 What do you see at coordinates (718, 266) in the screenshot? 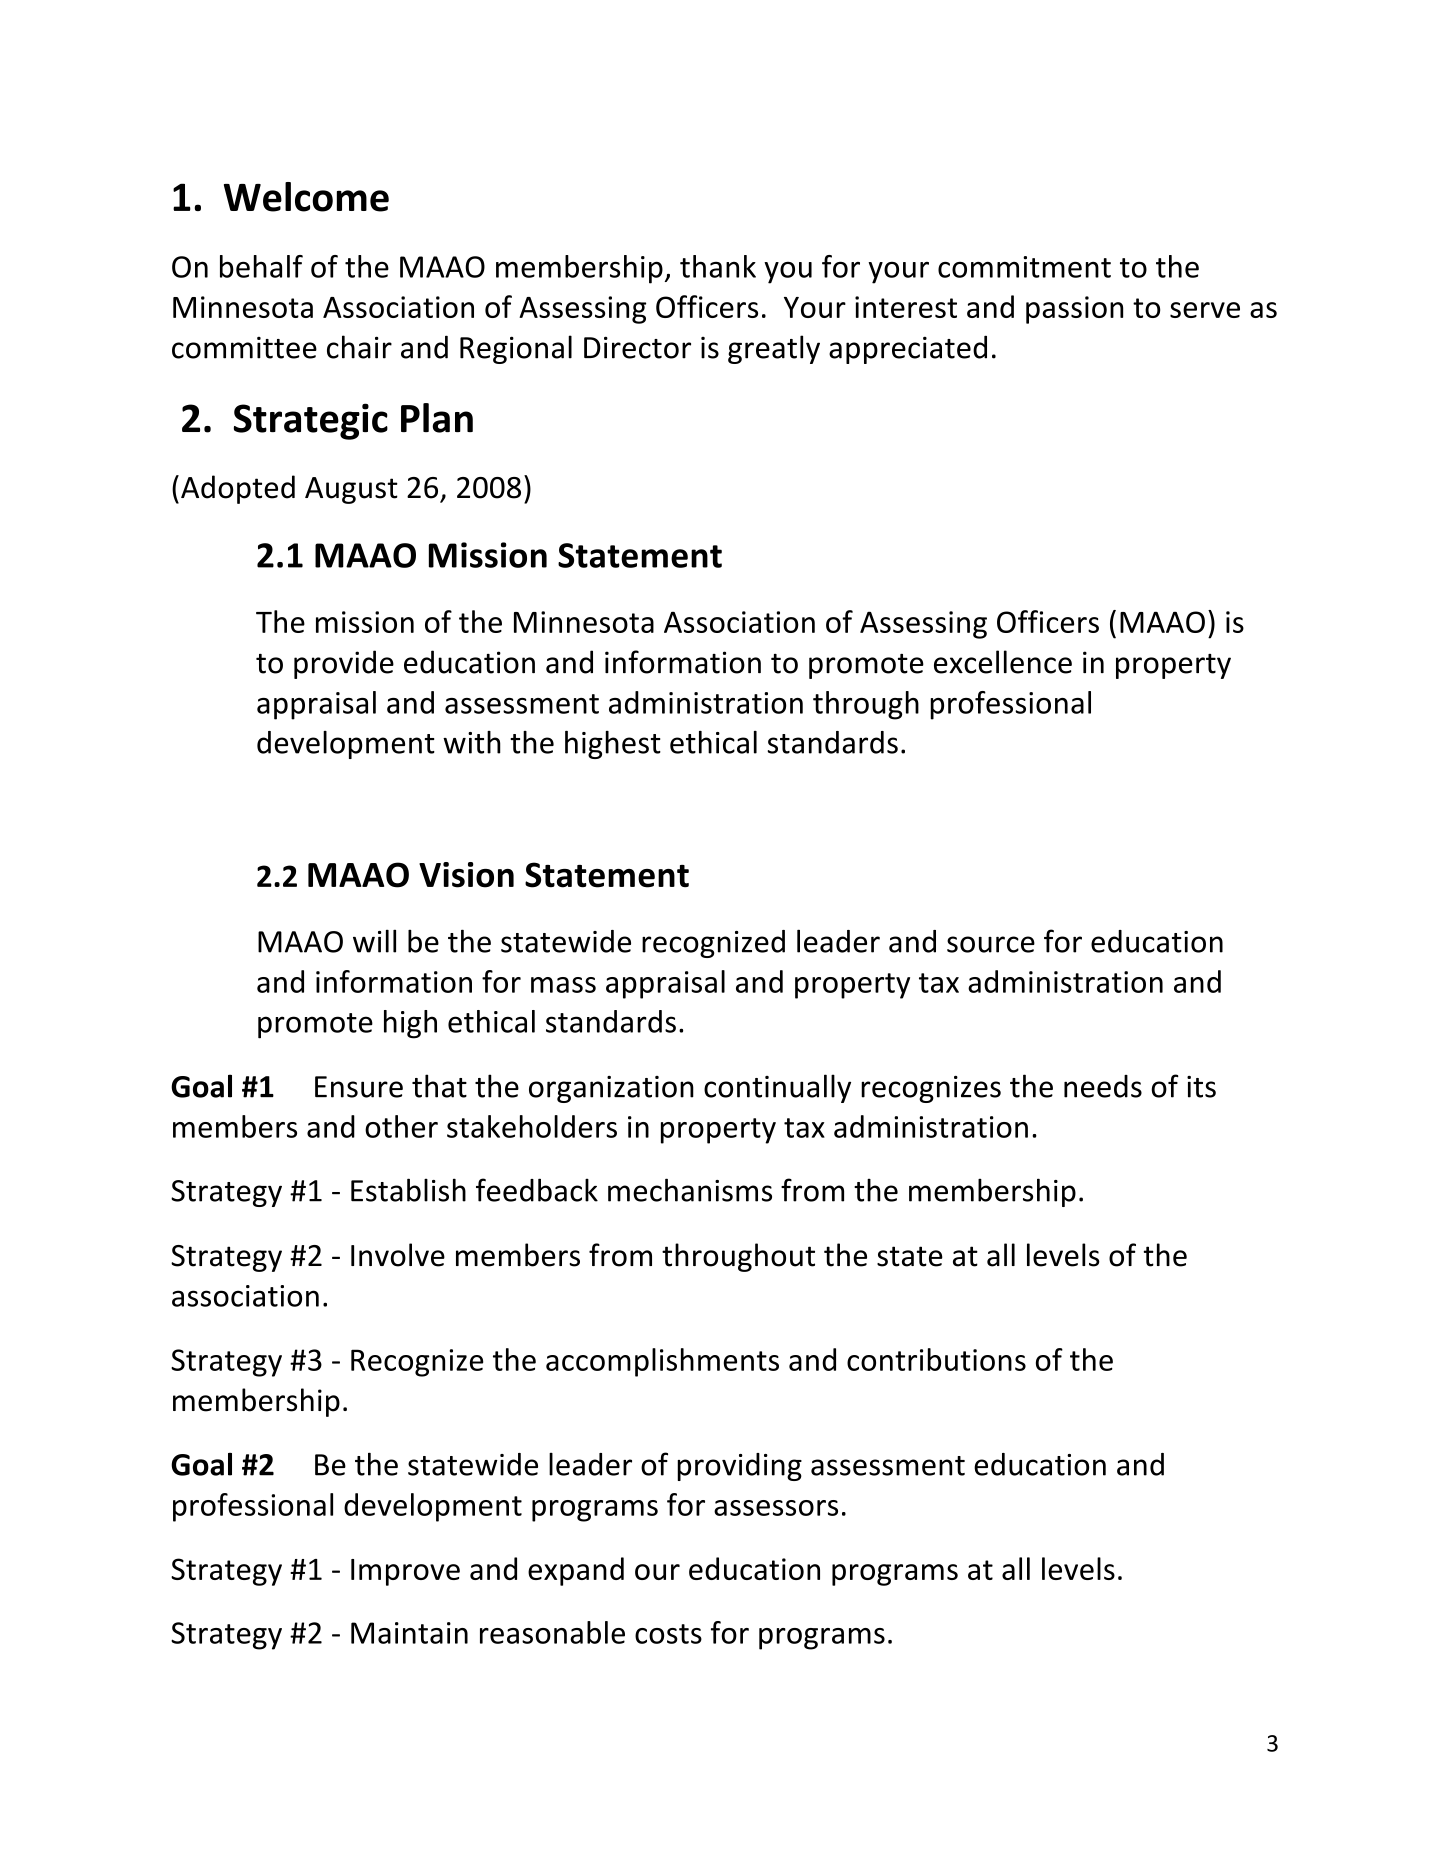
I see `thank` at bounding box center [718, 266].
